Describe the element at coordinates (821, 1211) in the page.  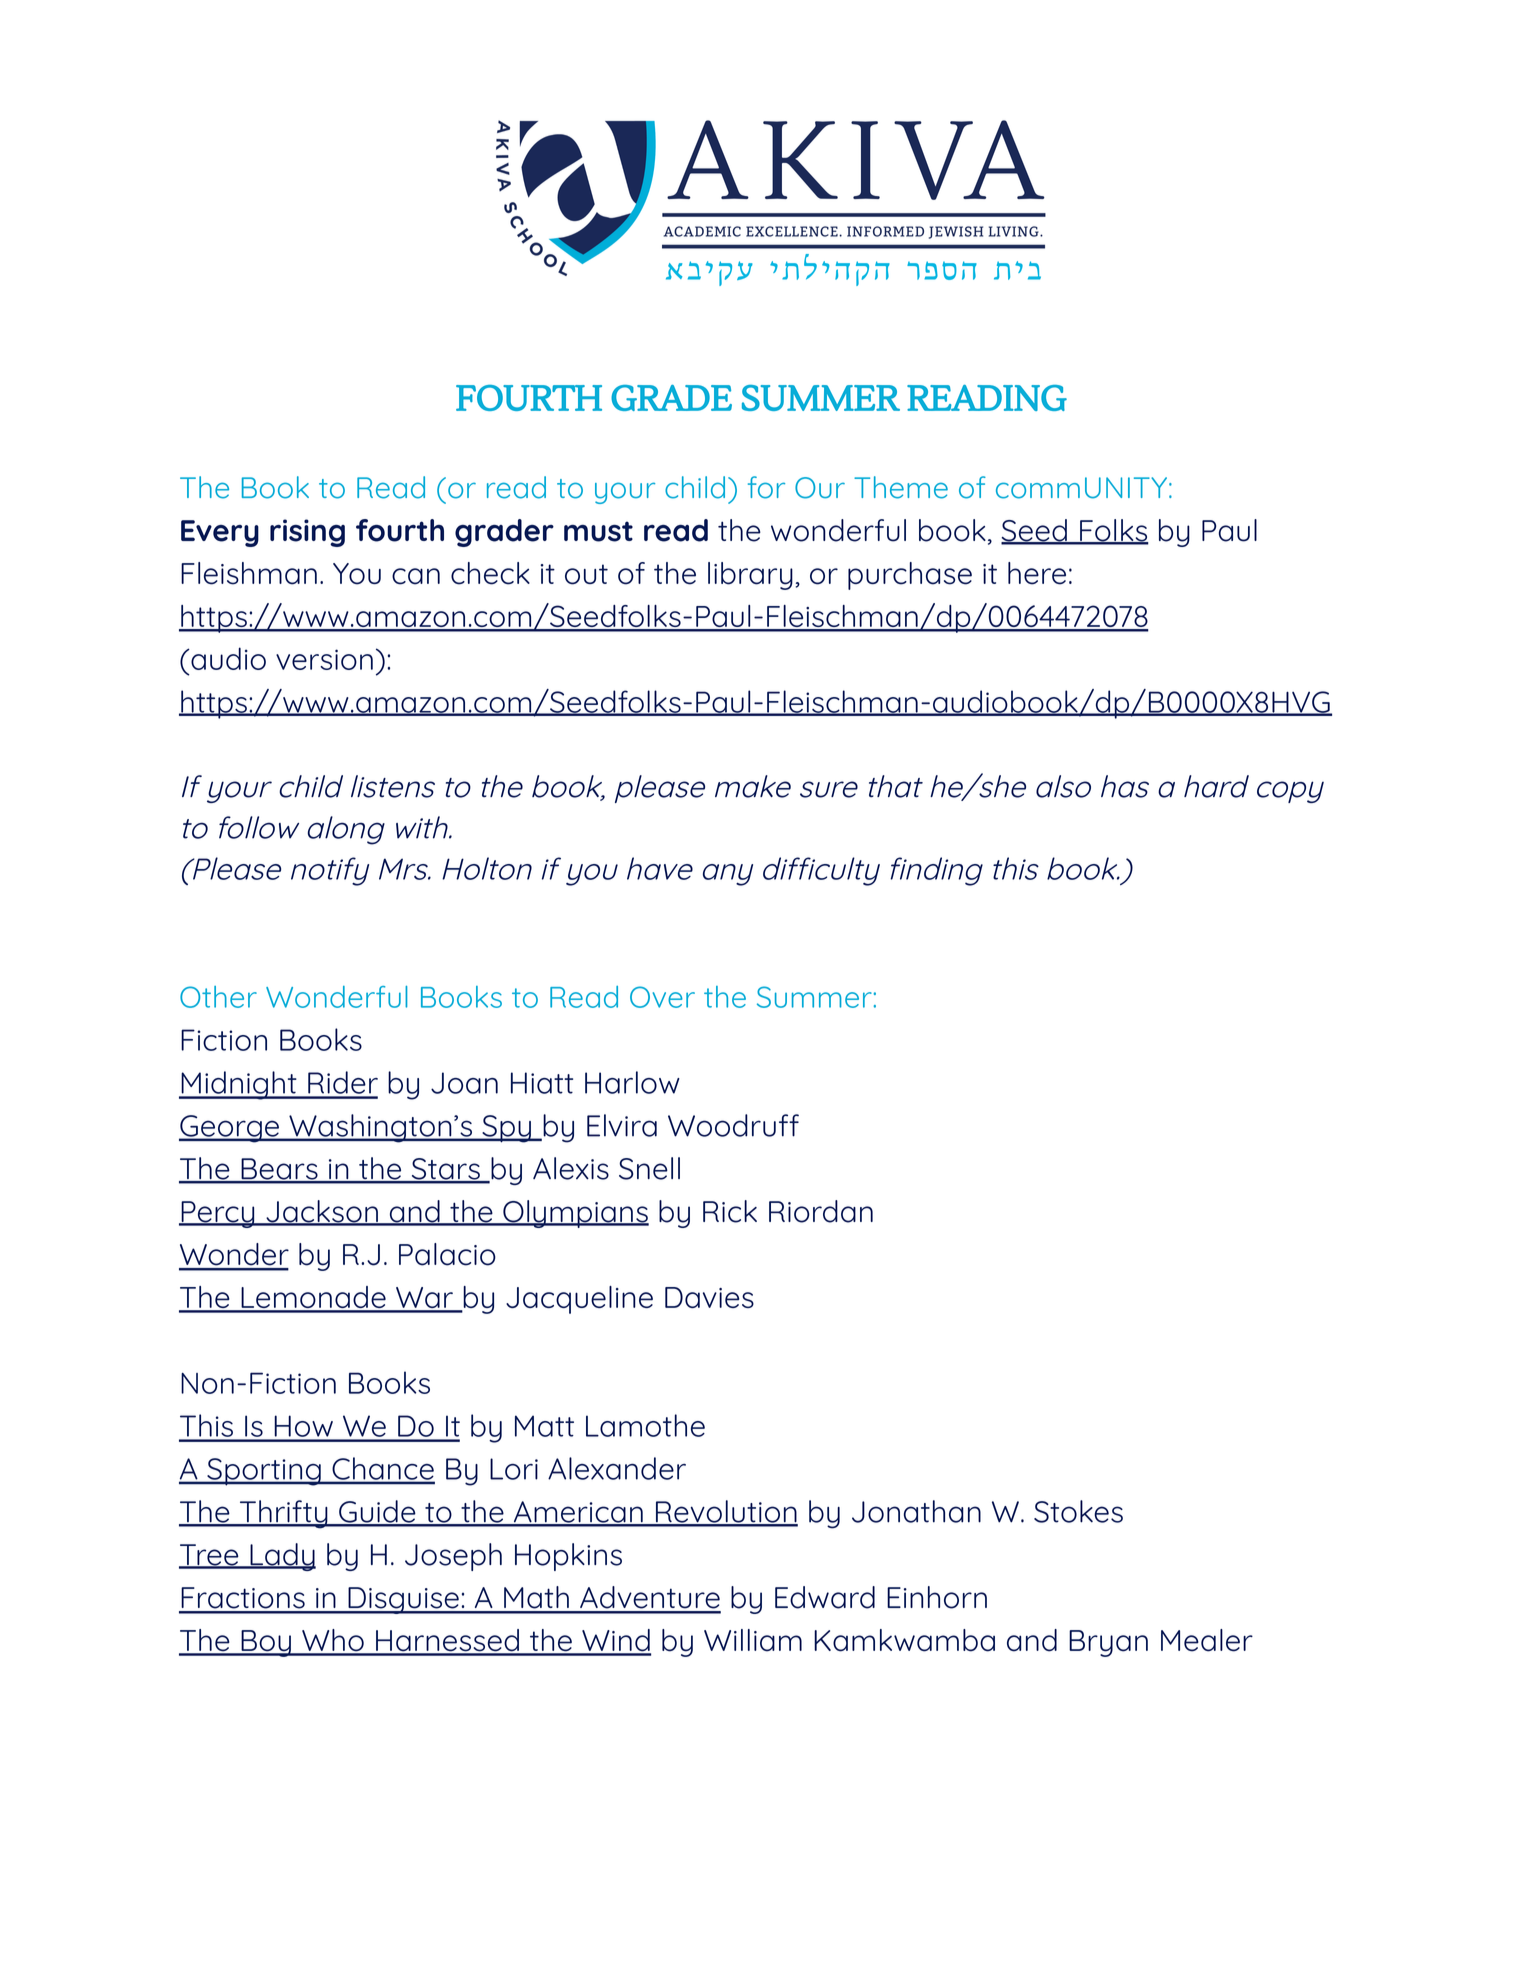
I see `Riordan` at that location.
